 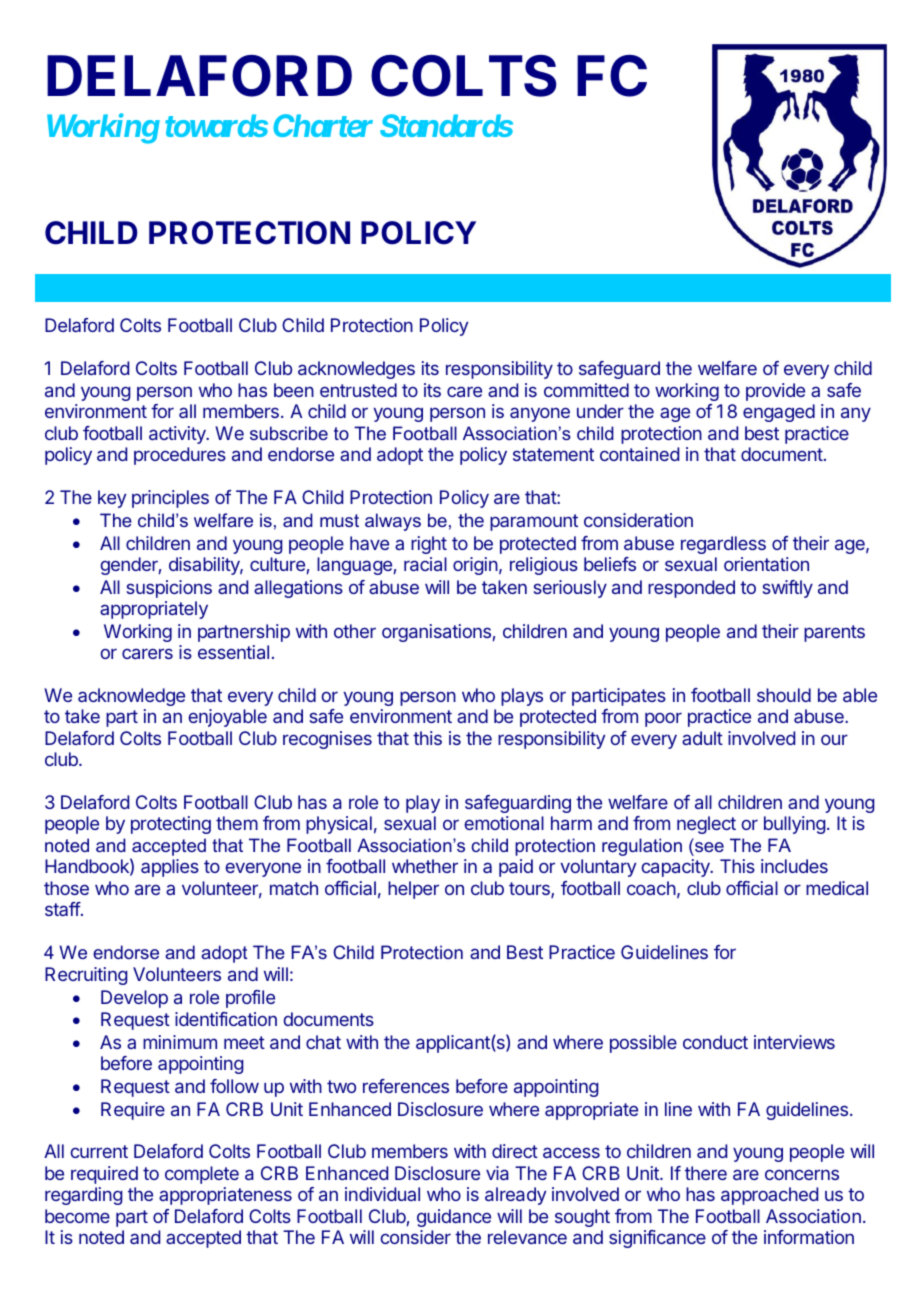 I want to click on right, so click(x=429, y=545).
